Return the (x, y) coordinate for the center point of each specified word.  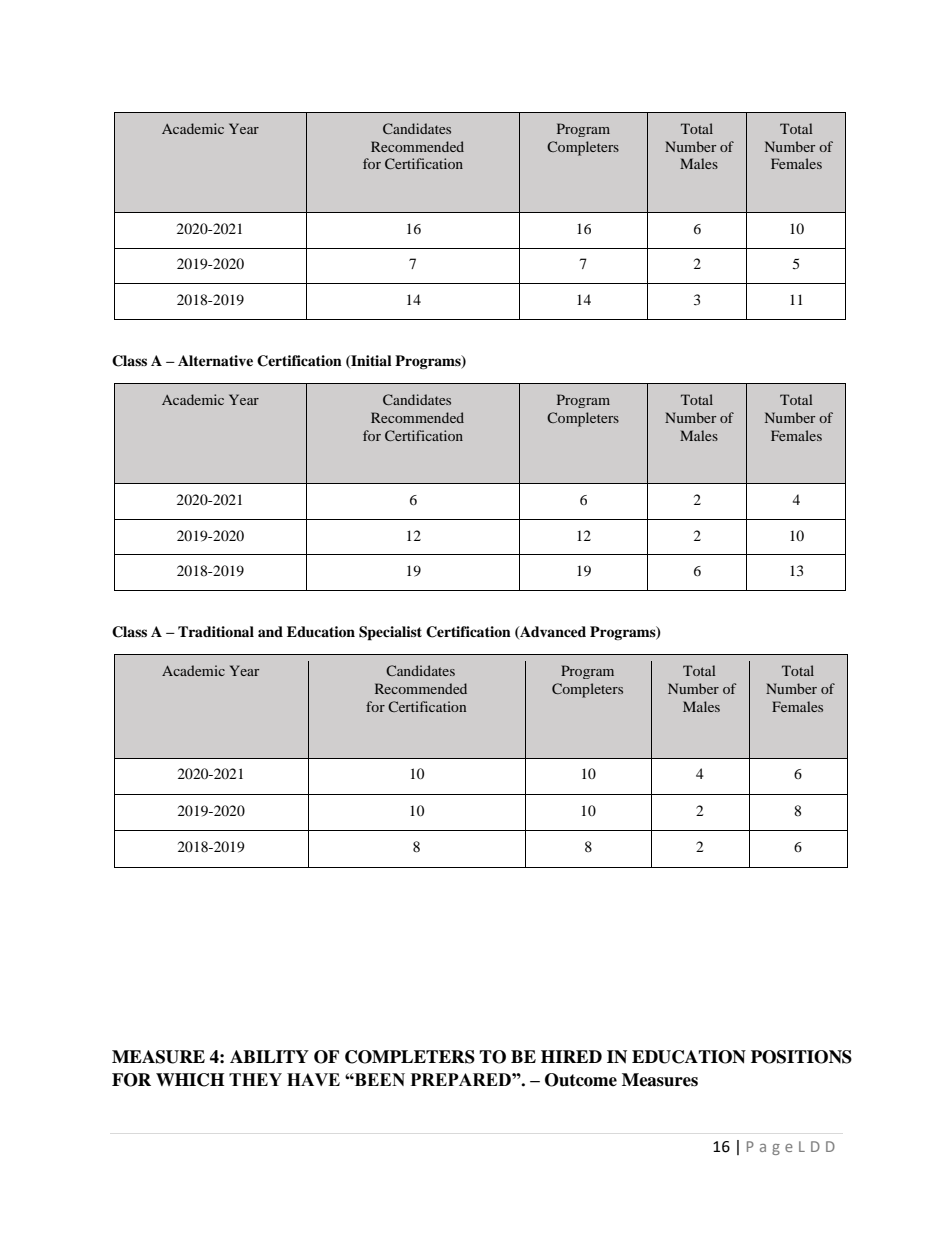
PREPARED (462, 1079)
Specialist (390, 633)
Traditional (216, 631)
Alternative (215, 360)
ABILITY (269, 1056)
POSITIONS (801, 1057)
